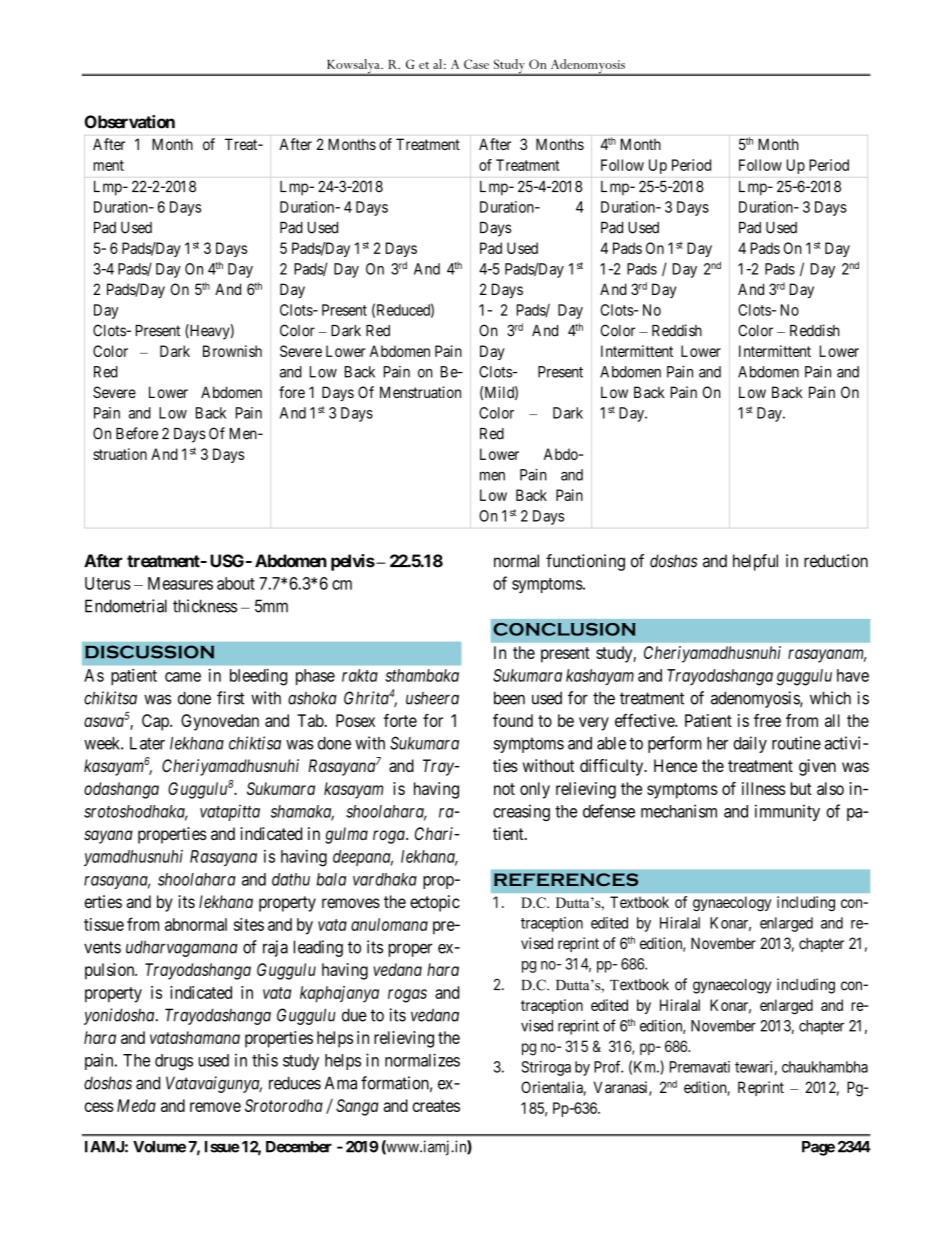 This screenshot has height=1233, width=952. I want to click on thickness, so click(205, 606).
